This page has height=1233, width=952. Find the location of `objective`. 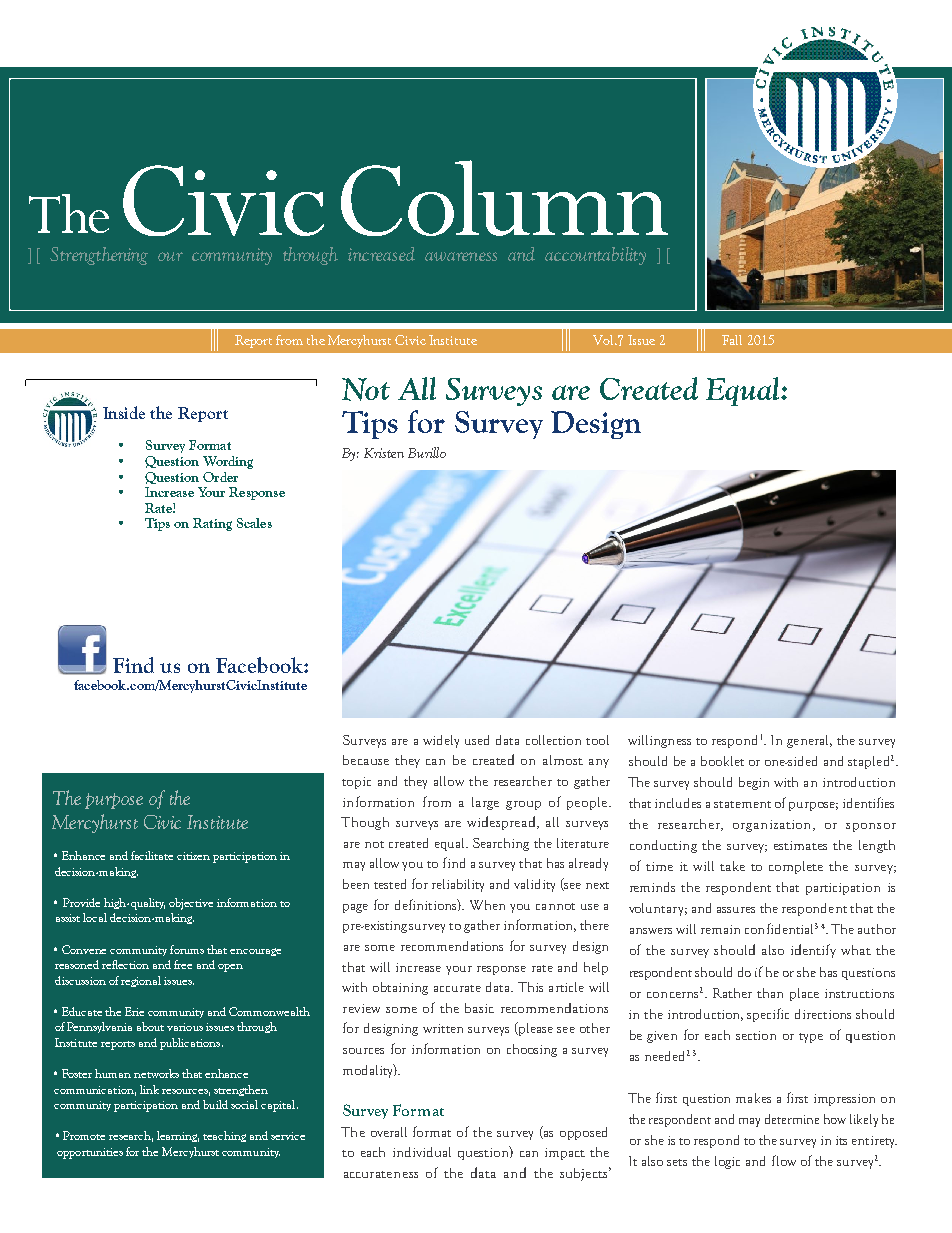

objective is located at coordinates (191, 904).
